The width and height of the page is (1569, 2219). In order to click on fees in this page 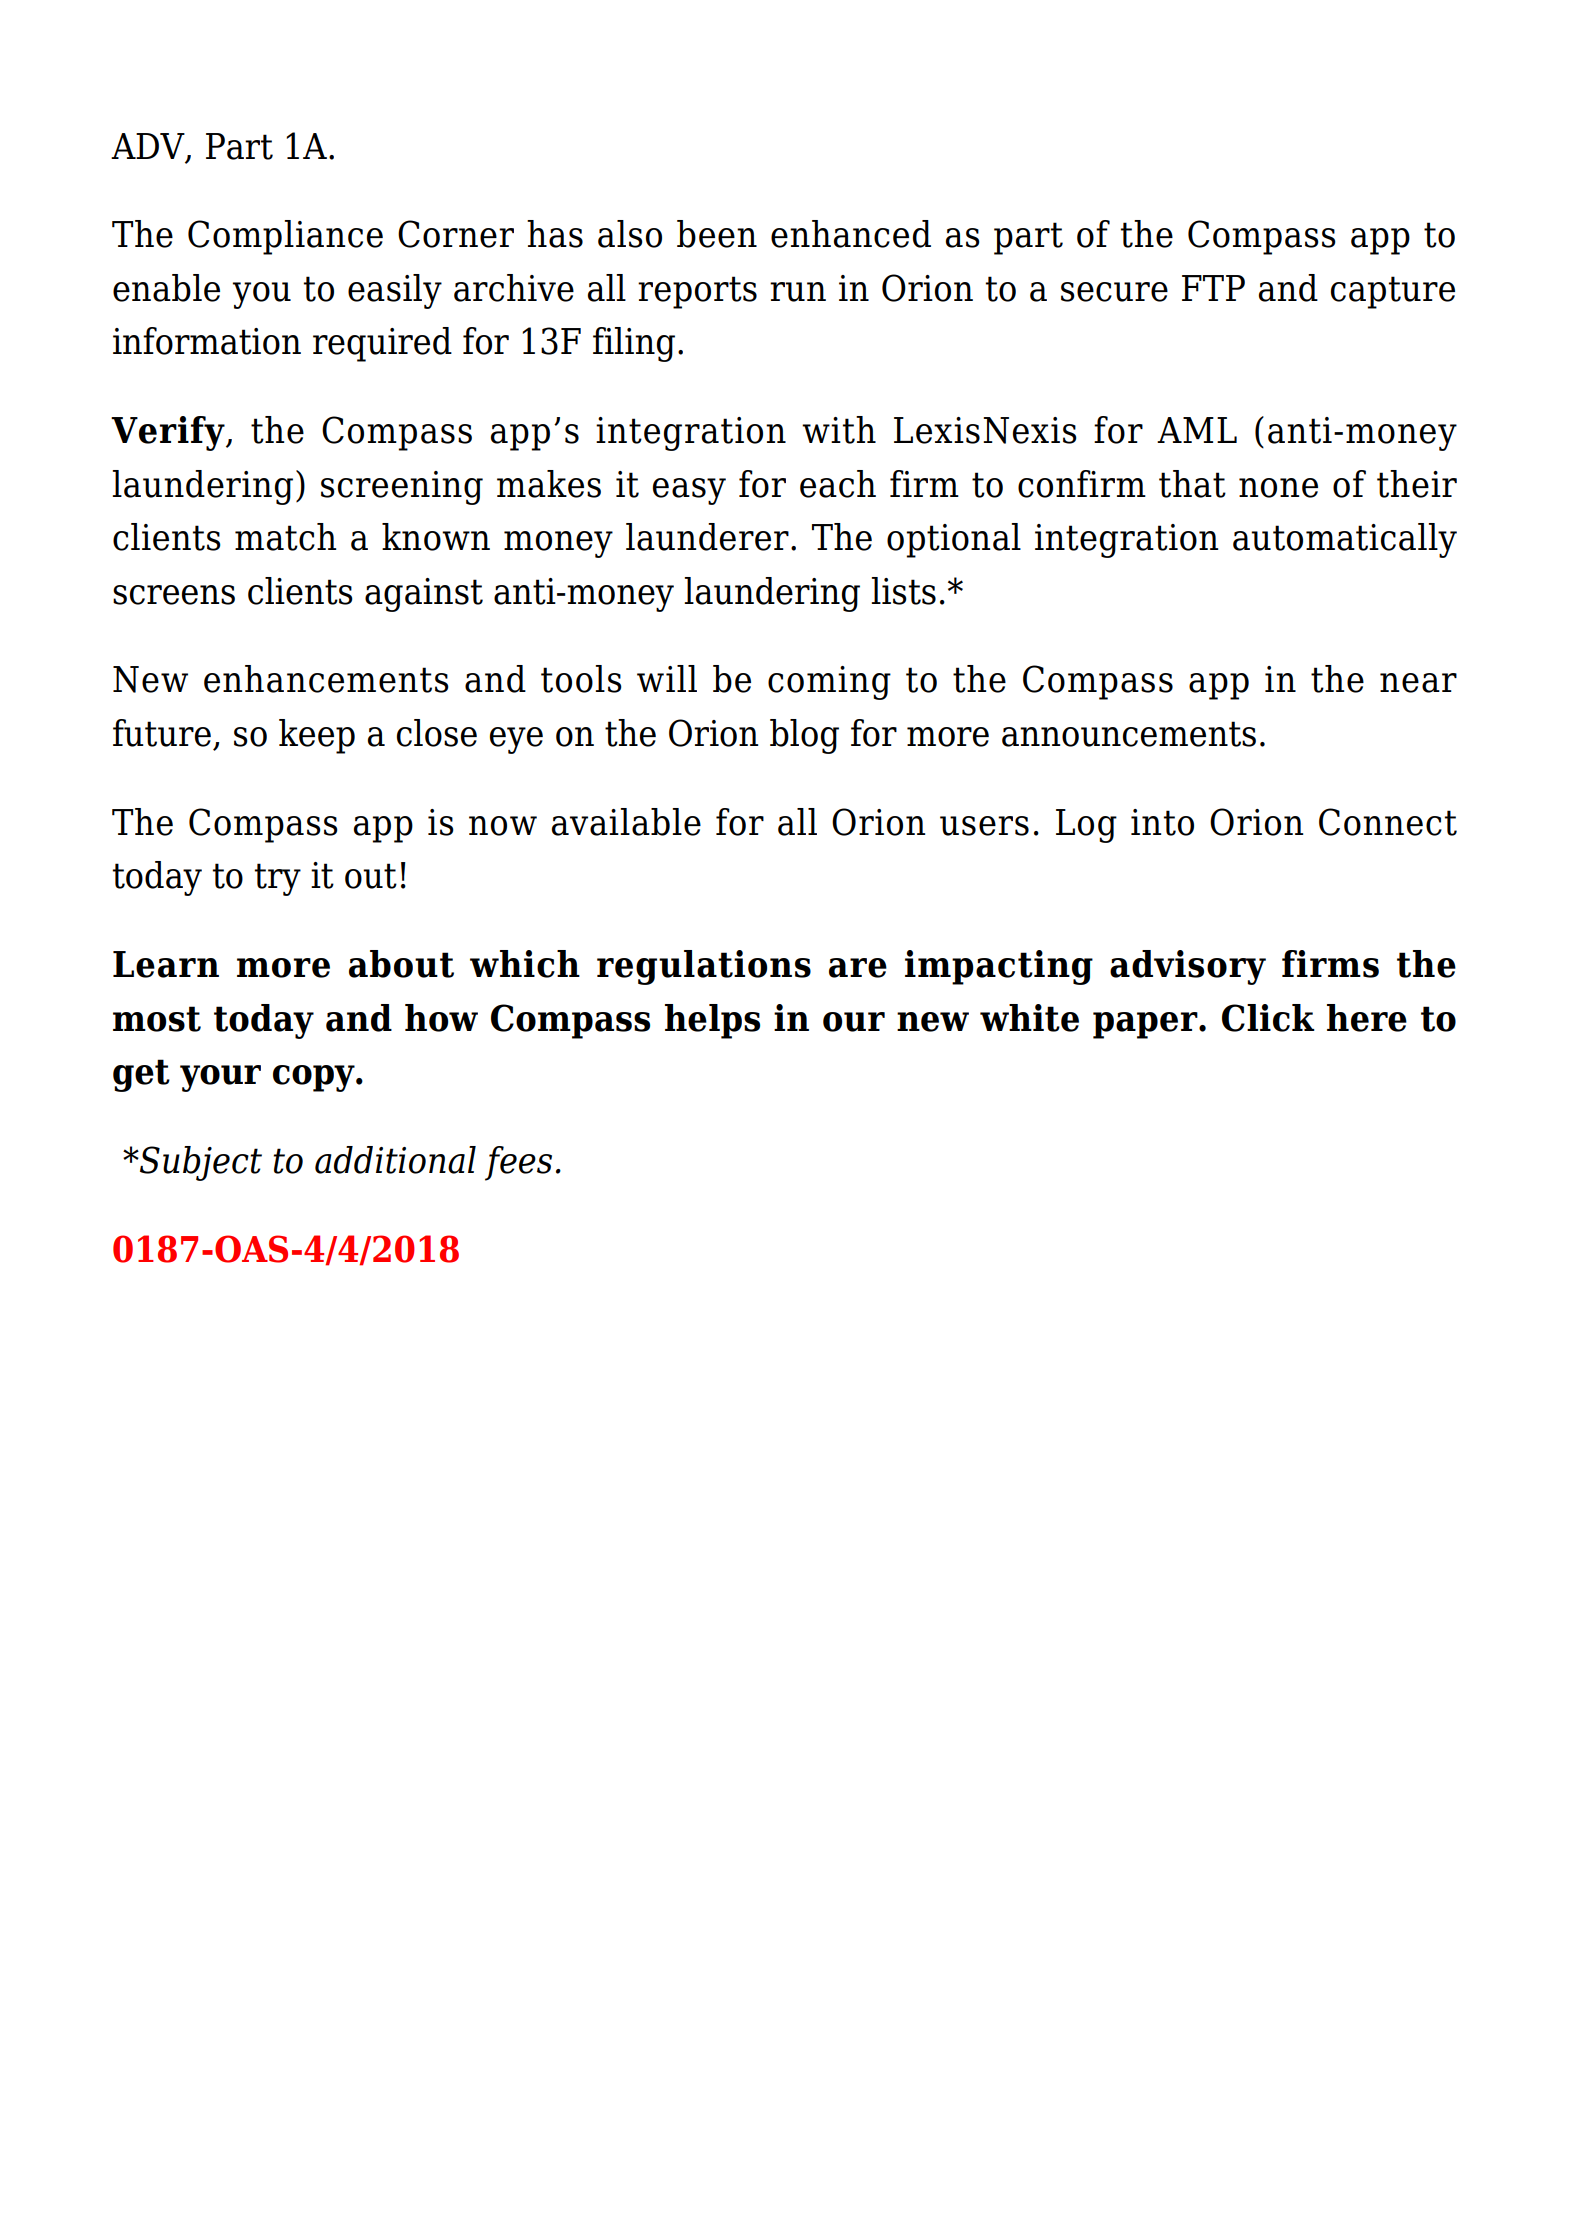, I will do `click(518, 1163)`.
